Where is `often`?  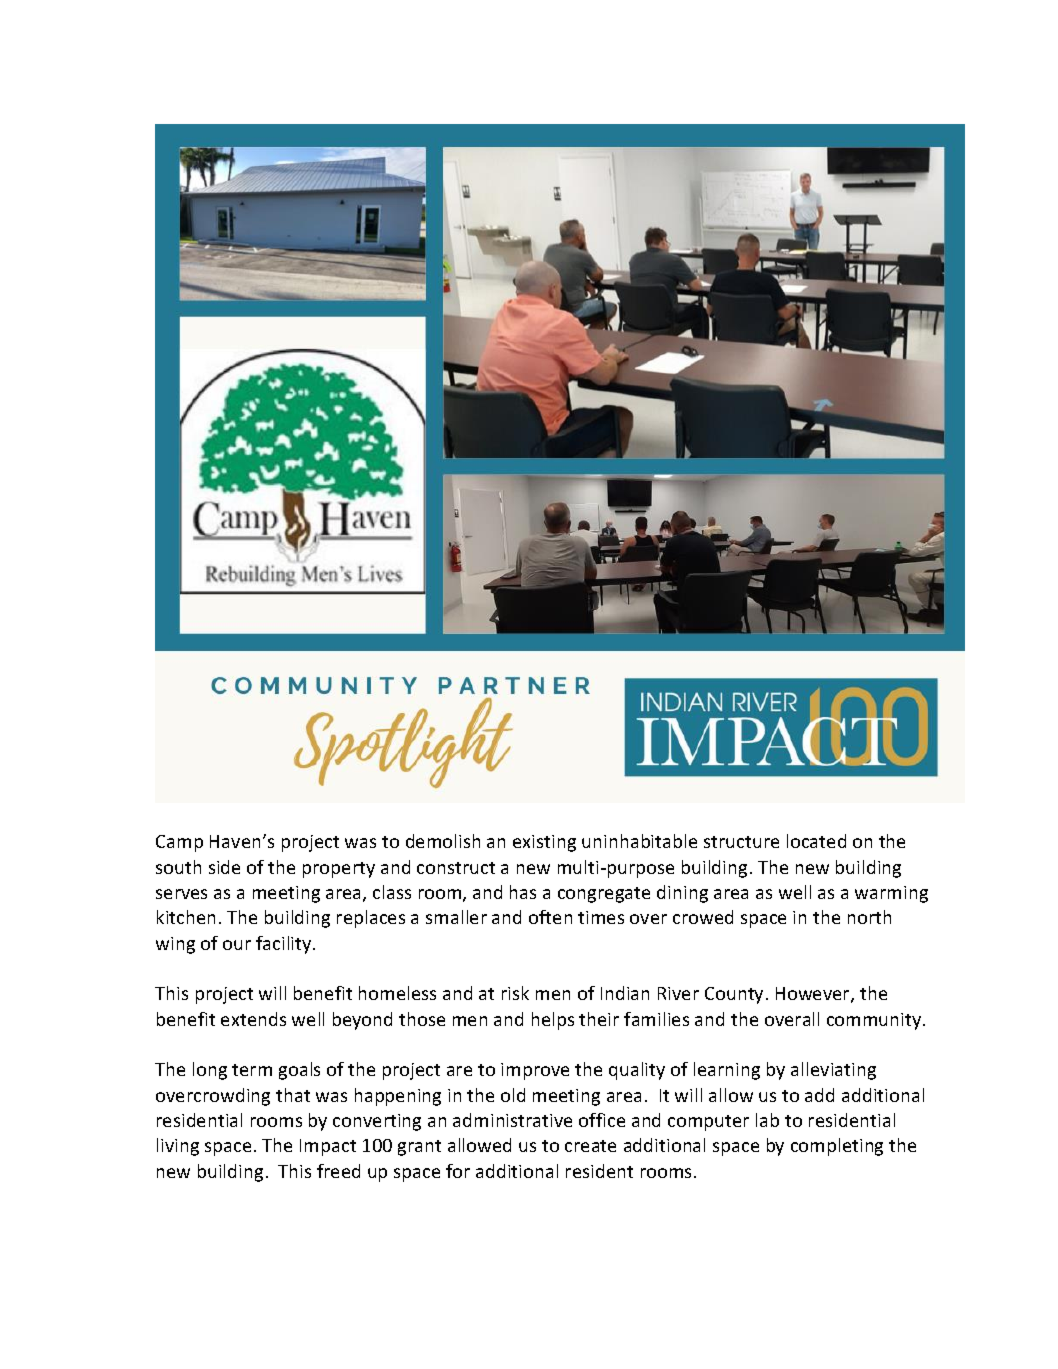 often is located at coordinates (550, 917).
